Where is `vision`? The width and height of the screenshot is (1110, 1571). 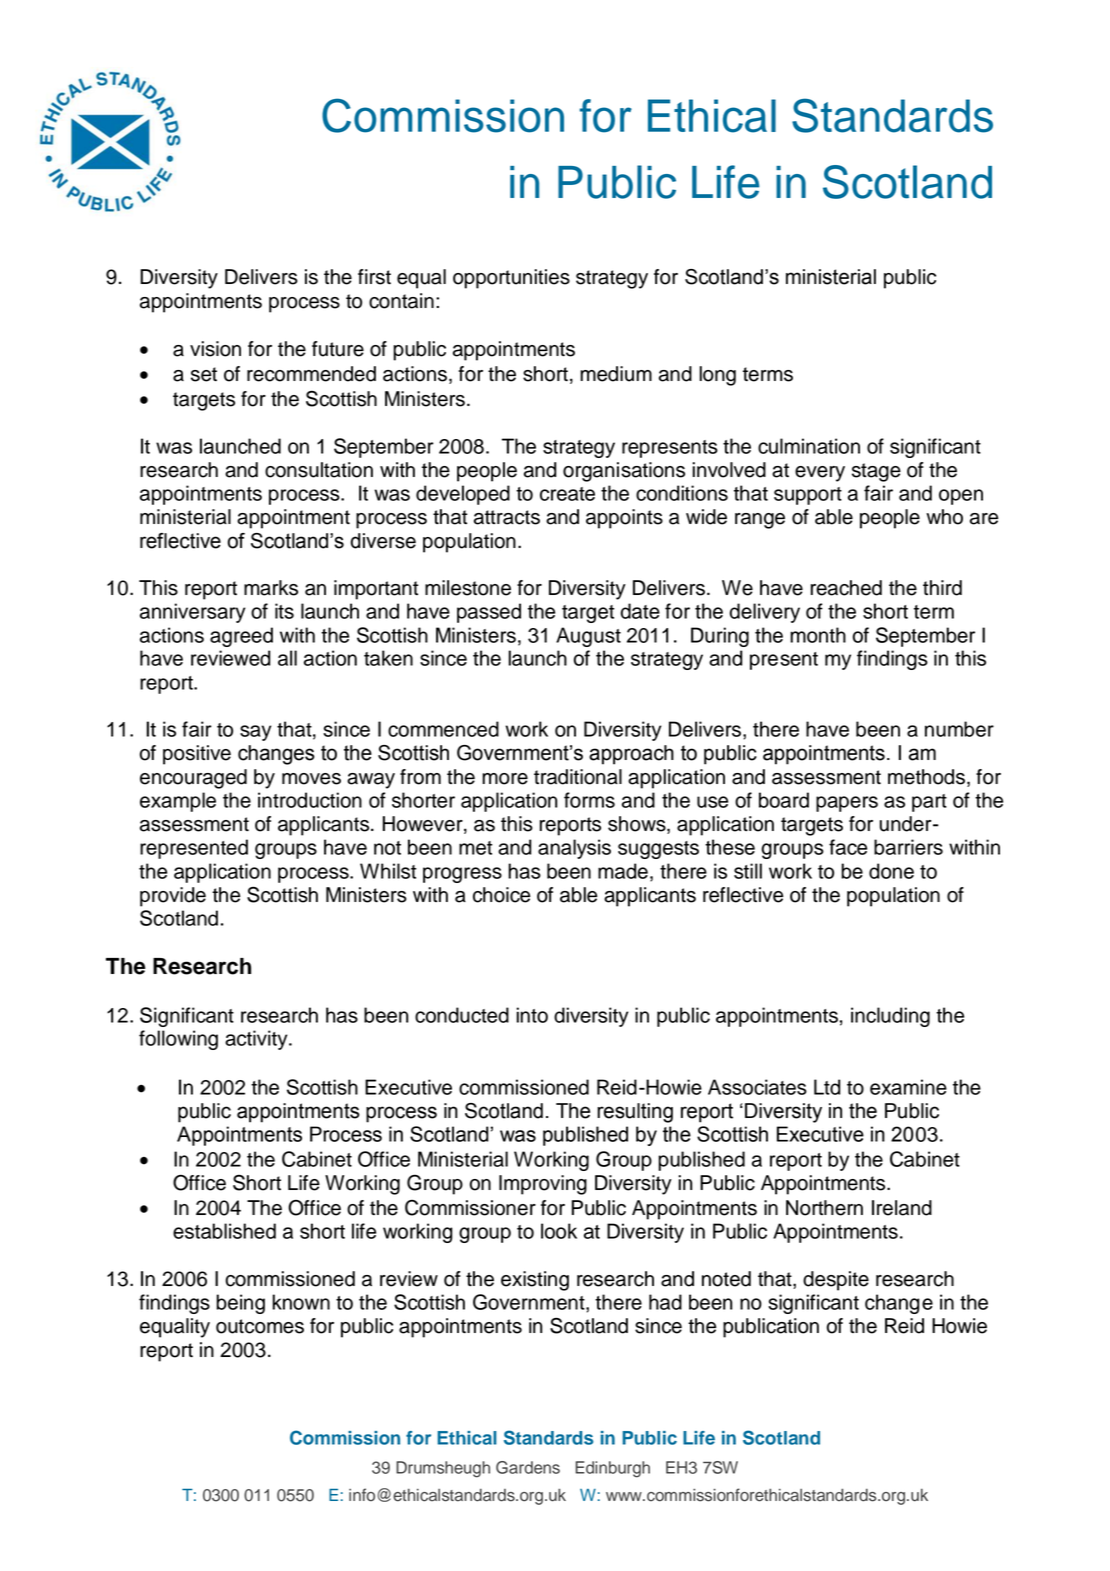
vision is located at coordinates (215, 349).
